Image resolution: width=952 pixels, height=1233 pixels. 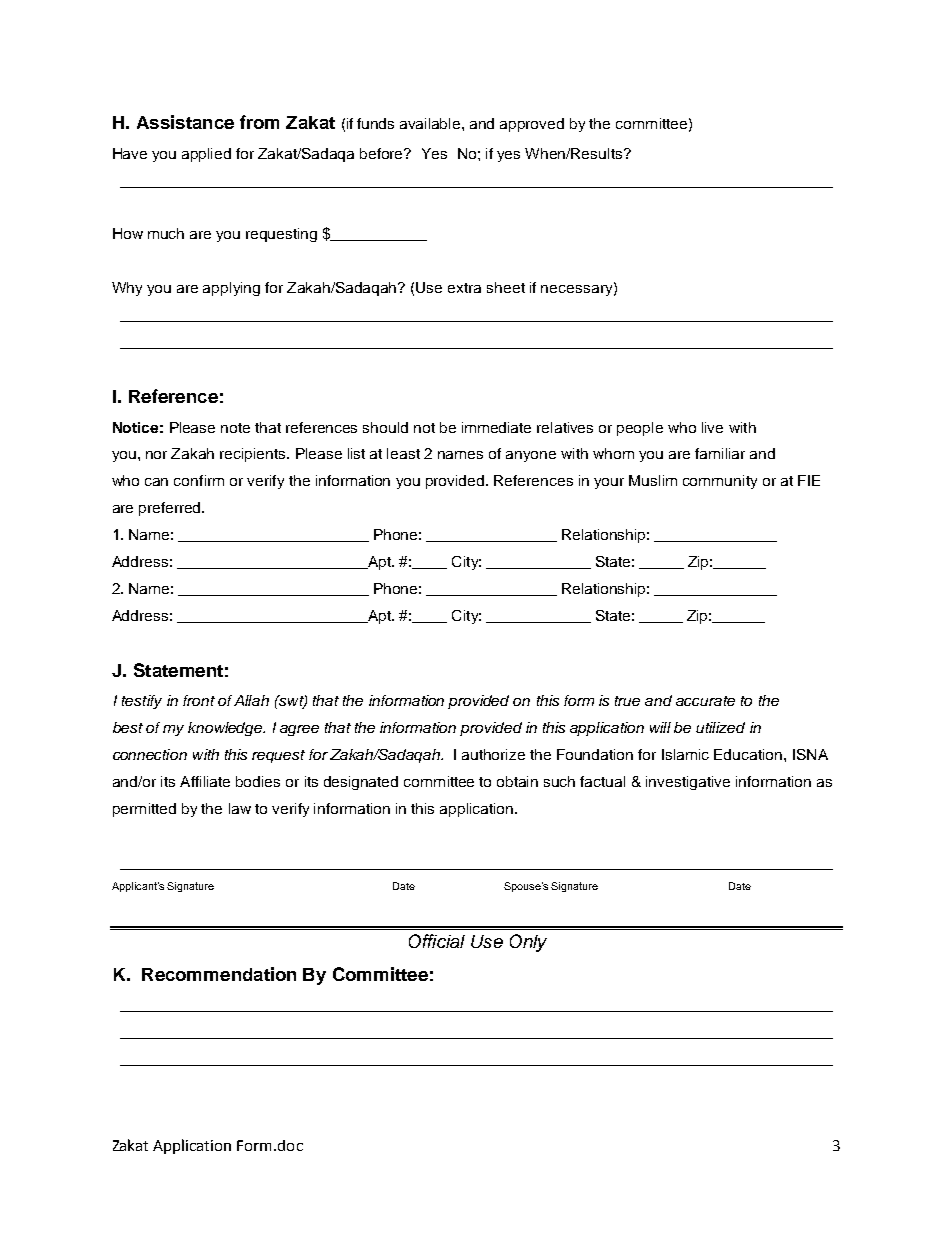 What do you see at coordinates (431, 123) in the document?
I see `available` at bounding box center [431, 123].
